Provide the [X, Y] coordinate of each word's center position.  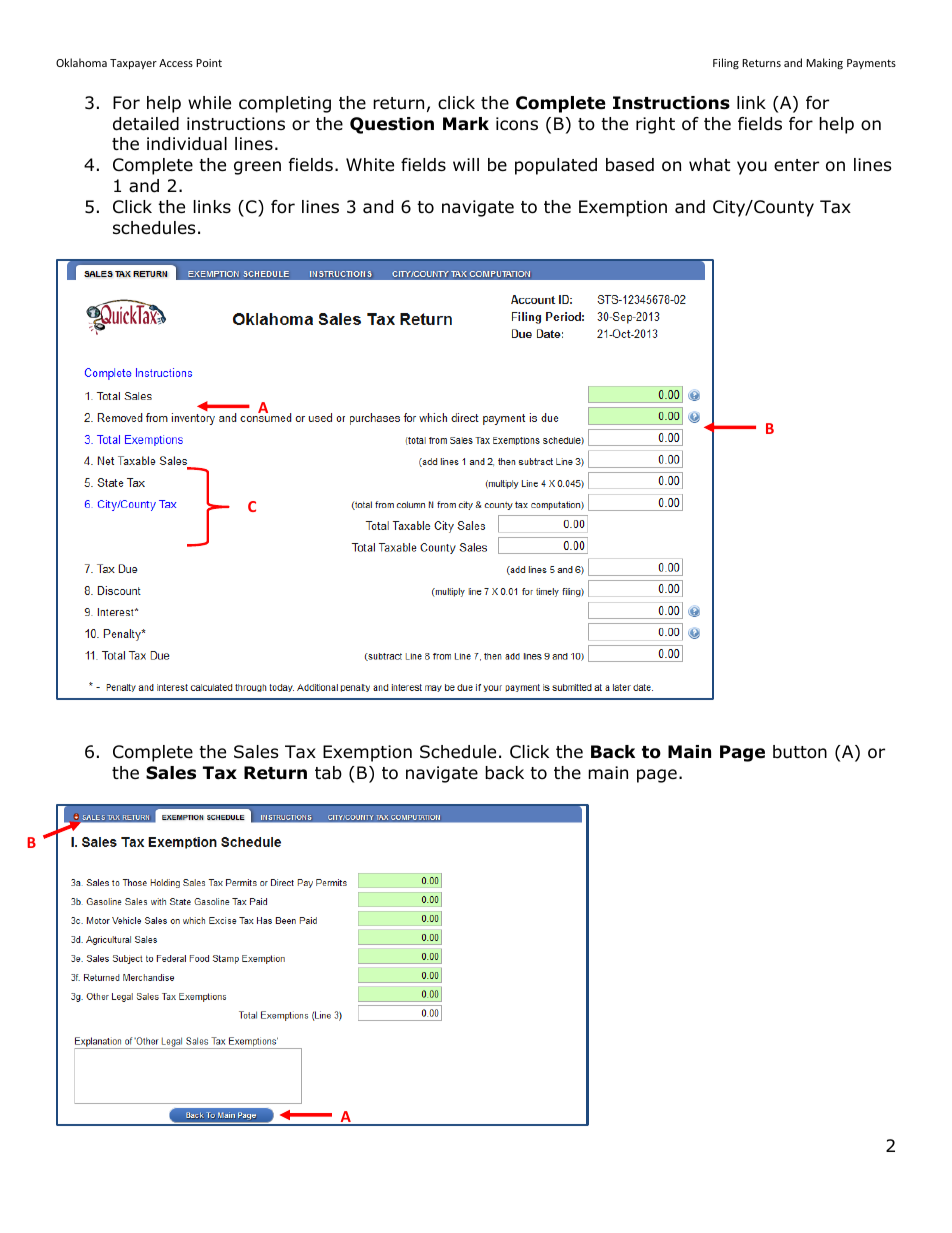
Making [824, 63]
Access [176, 63]
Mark [466, 124]
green [257, 168]
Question [392, 125]
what [709, 165]
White [370, 165]
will [466, 164]
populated [556, 166]
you [752, 168]
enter [796, 165]
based [630, 165]
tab [328, 773]
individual [187, 144]
